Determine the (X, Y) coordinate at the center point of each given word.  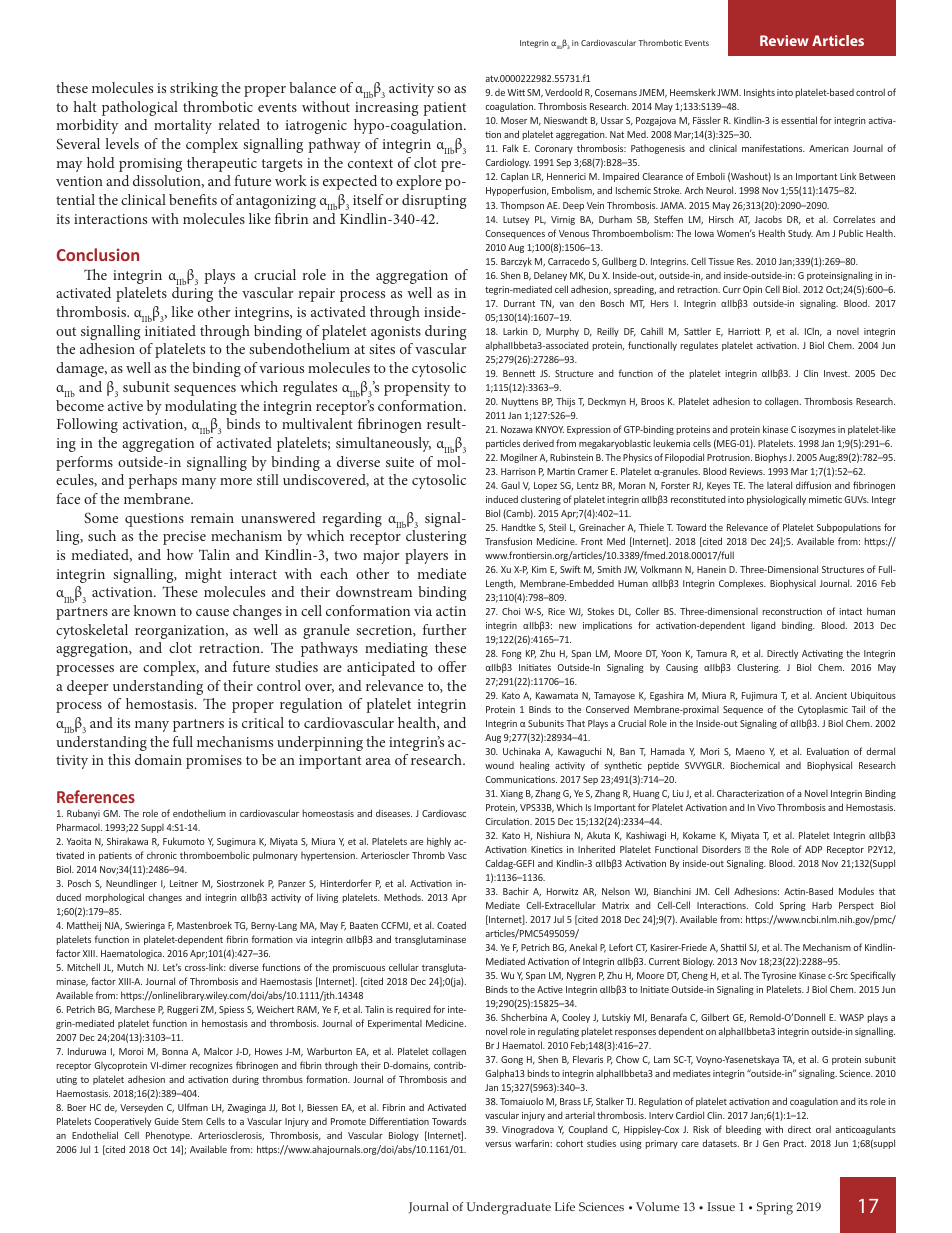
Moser (514, 120)
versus (498, 1144)
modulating (201, 407)
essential (799, 120)
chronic (162, 855)
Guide (166, 1121)
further (444, 629)
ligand (763, 626)
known (154, 610)
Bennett (519, 373)
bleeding (743, 1130)
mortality (183, 126)
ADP (813, 849)
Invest (837, 373)
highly (439, 842)
